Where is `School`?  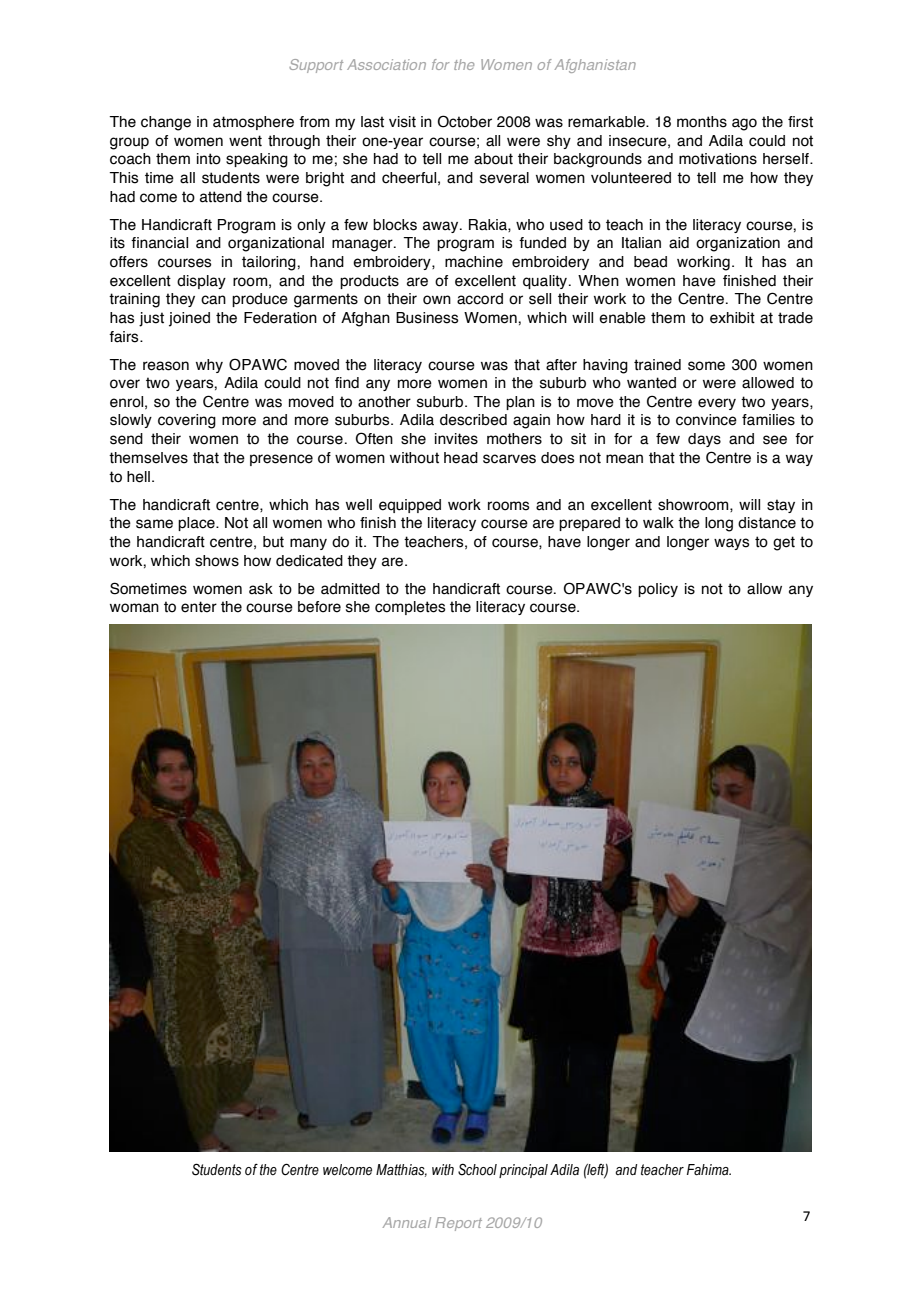 School is located at coordinates (477, 1169).
